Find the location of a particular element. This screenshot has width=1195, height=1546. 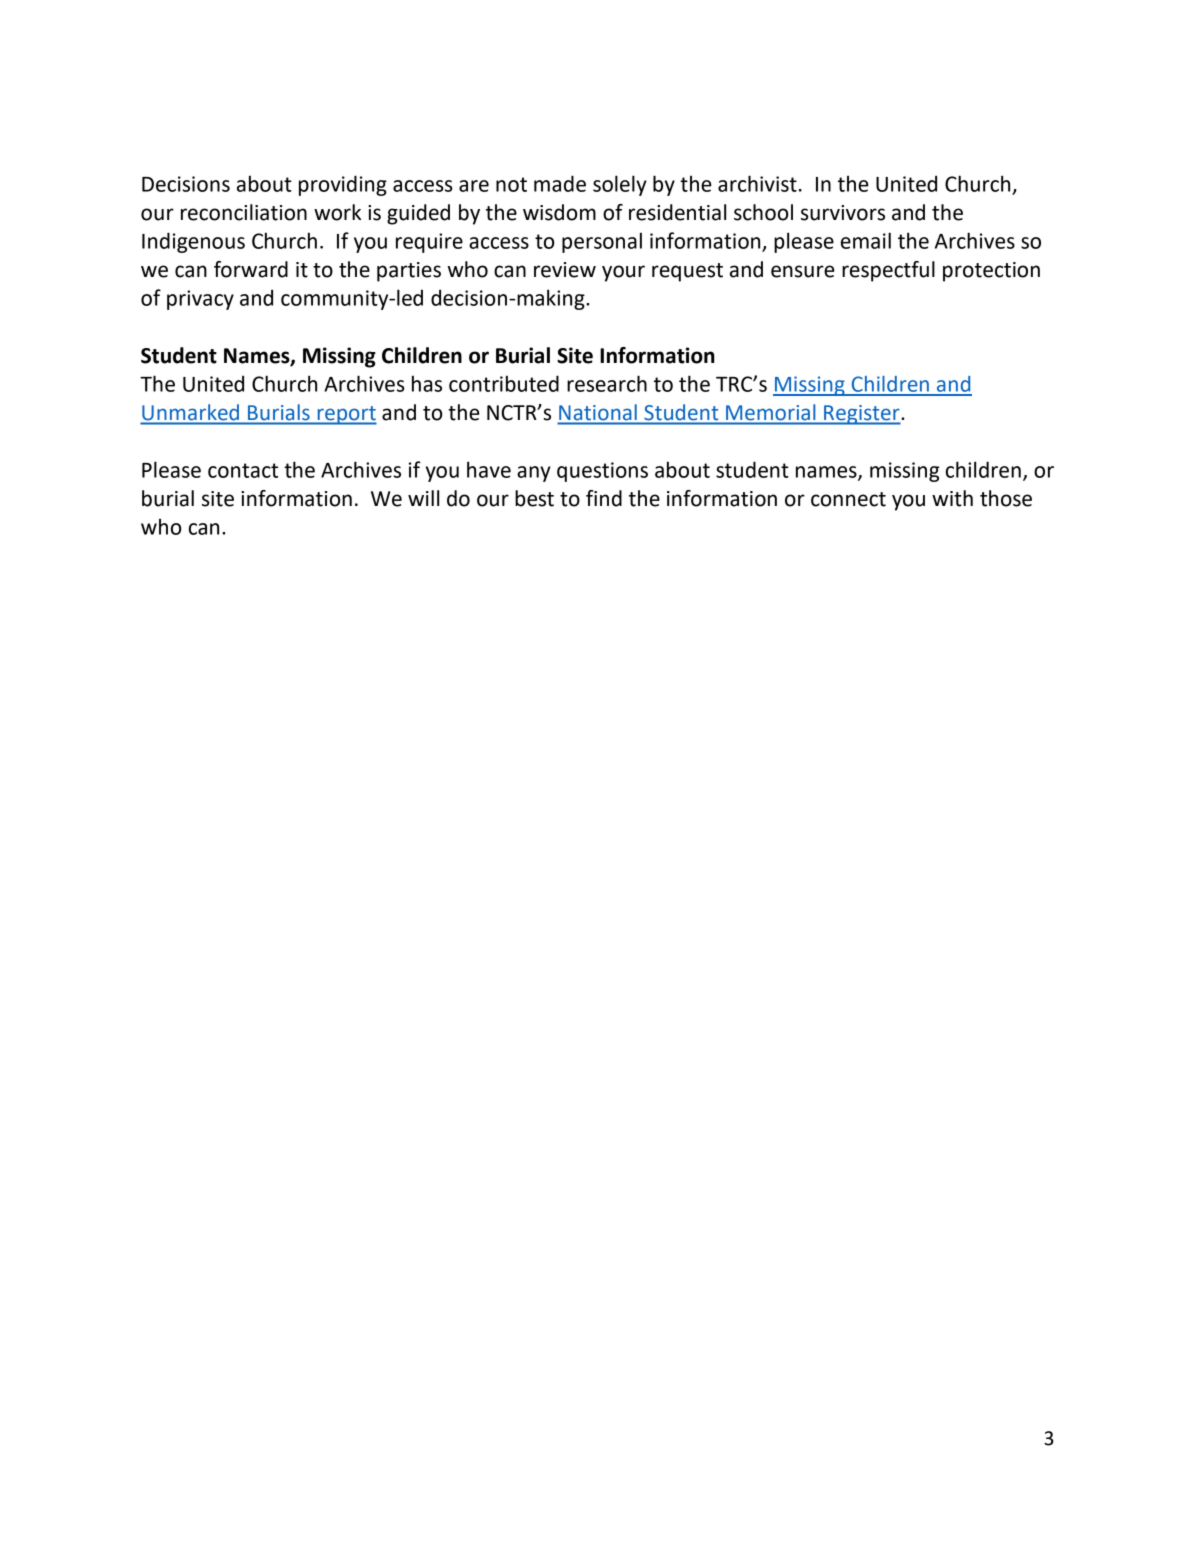

review is located at coordinates (565, 270).
